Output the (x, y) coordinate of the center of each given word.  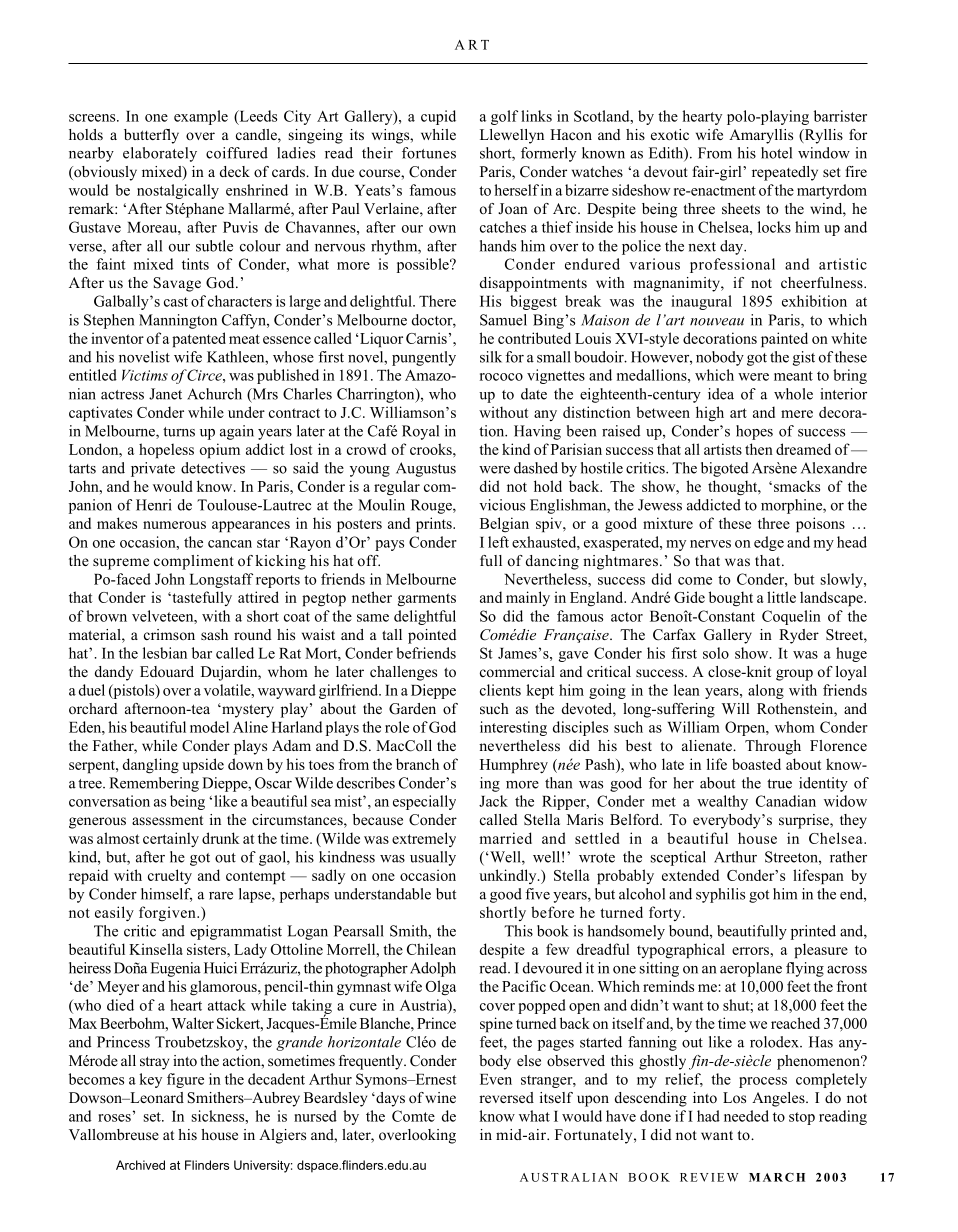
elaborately (160, 154)
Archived (140, 1165)
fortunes (429, 153)
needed (746, 1116)
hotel (776, 153)
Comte (413, 1116)
